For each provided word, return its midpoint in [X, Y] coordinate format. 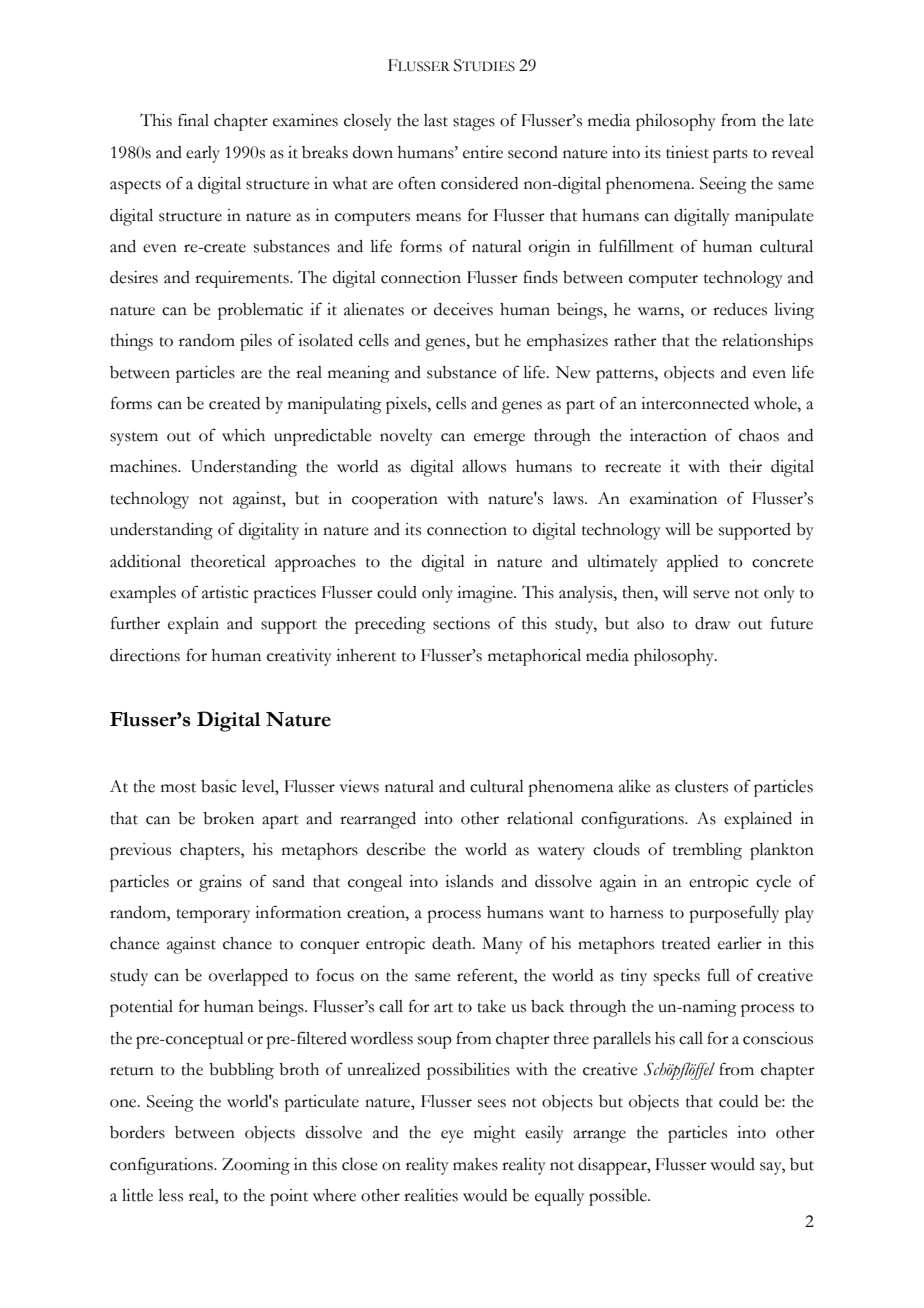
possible [619, 1197]
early [203, 154]
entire [483, 152]
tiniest [687, 152]
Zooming [256, 1166]
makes [475, 1164]
